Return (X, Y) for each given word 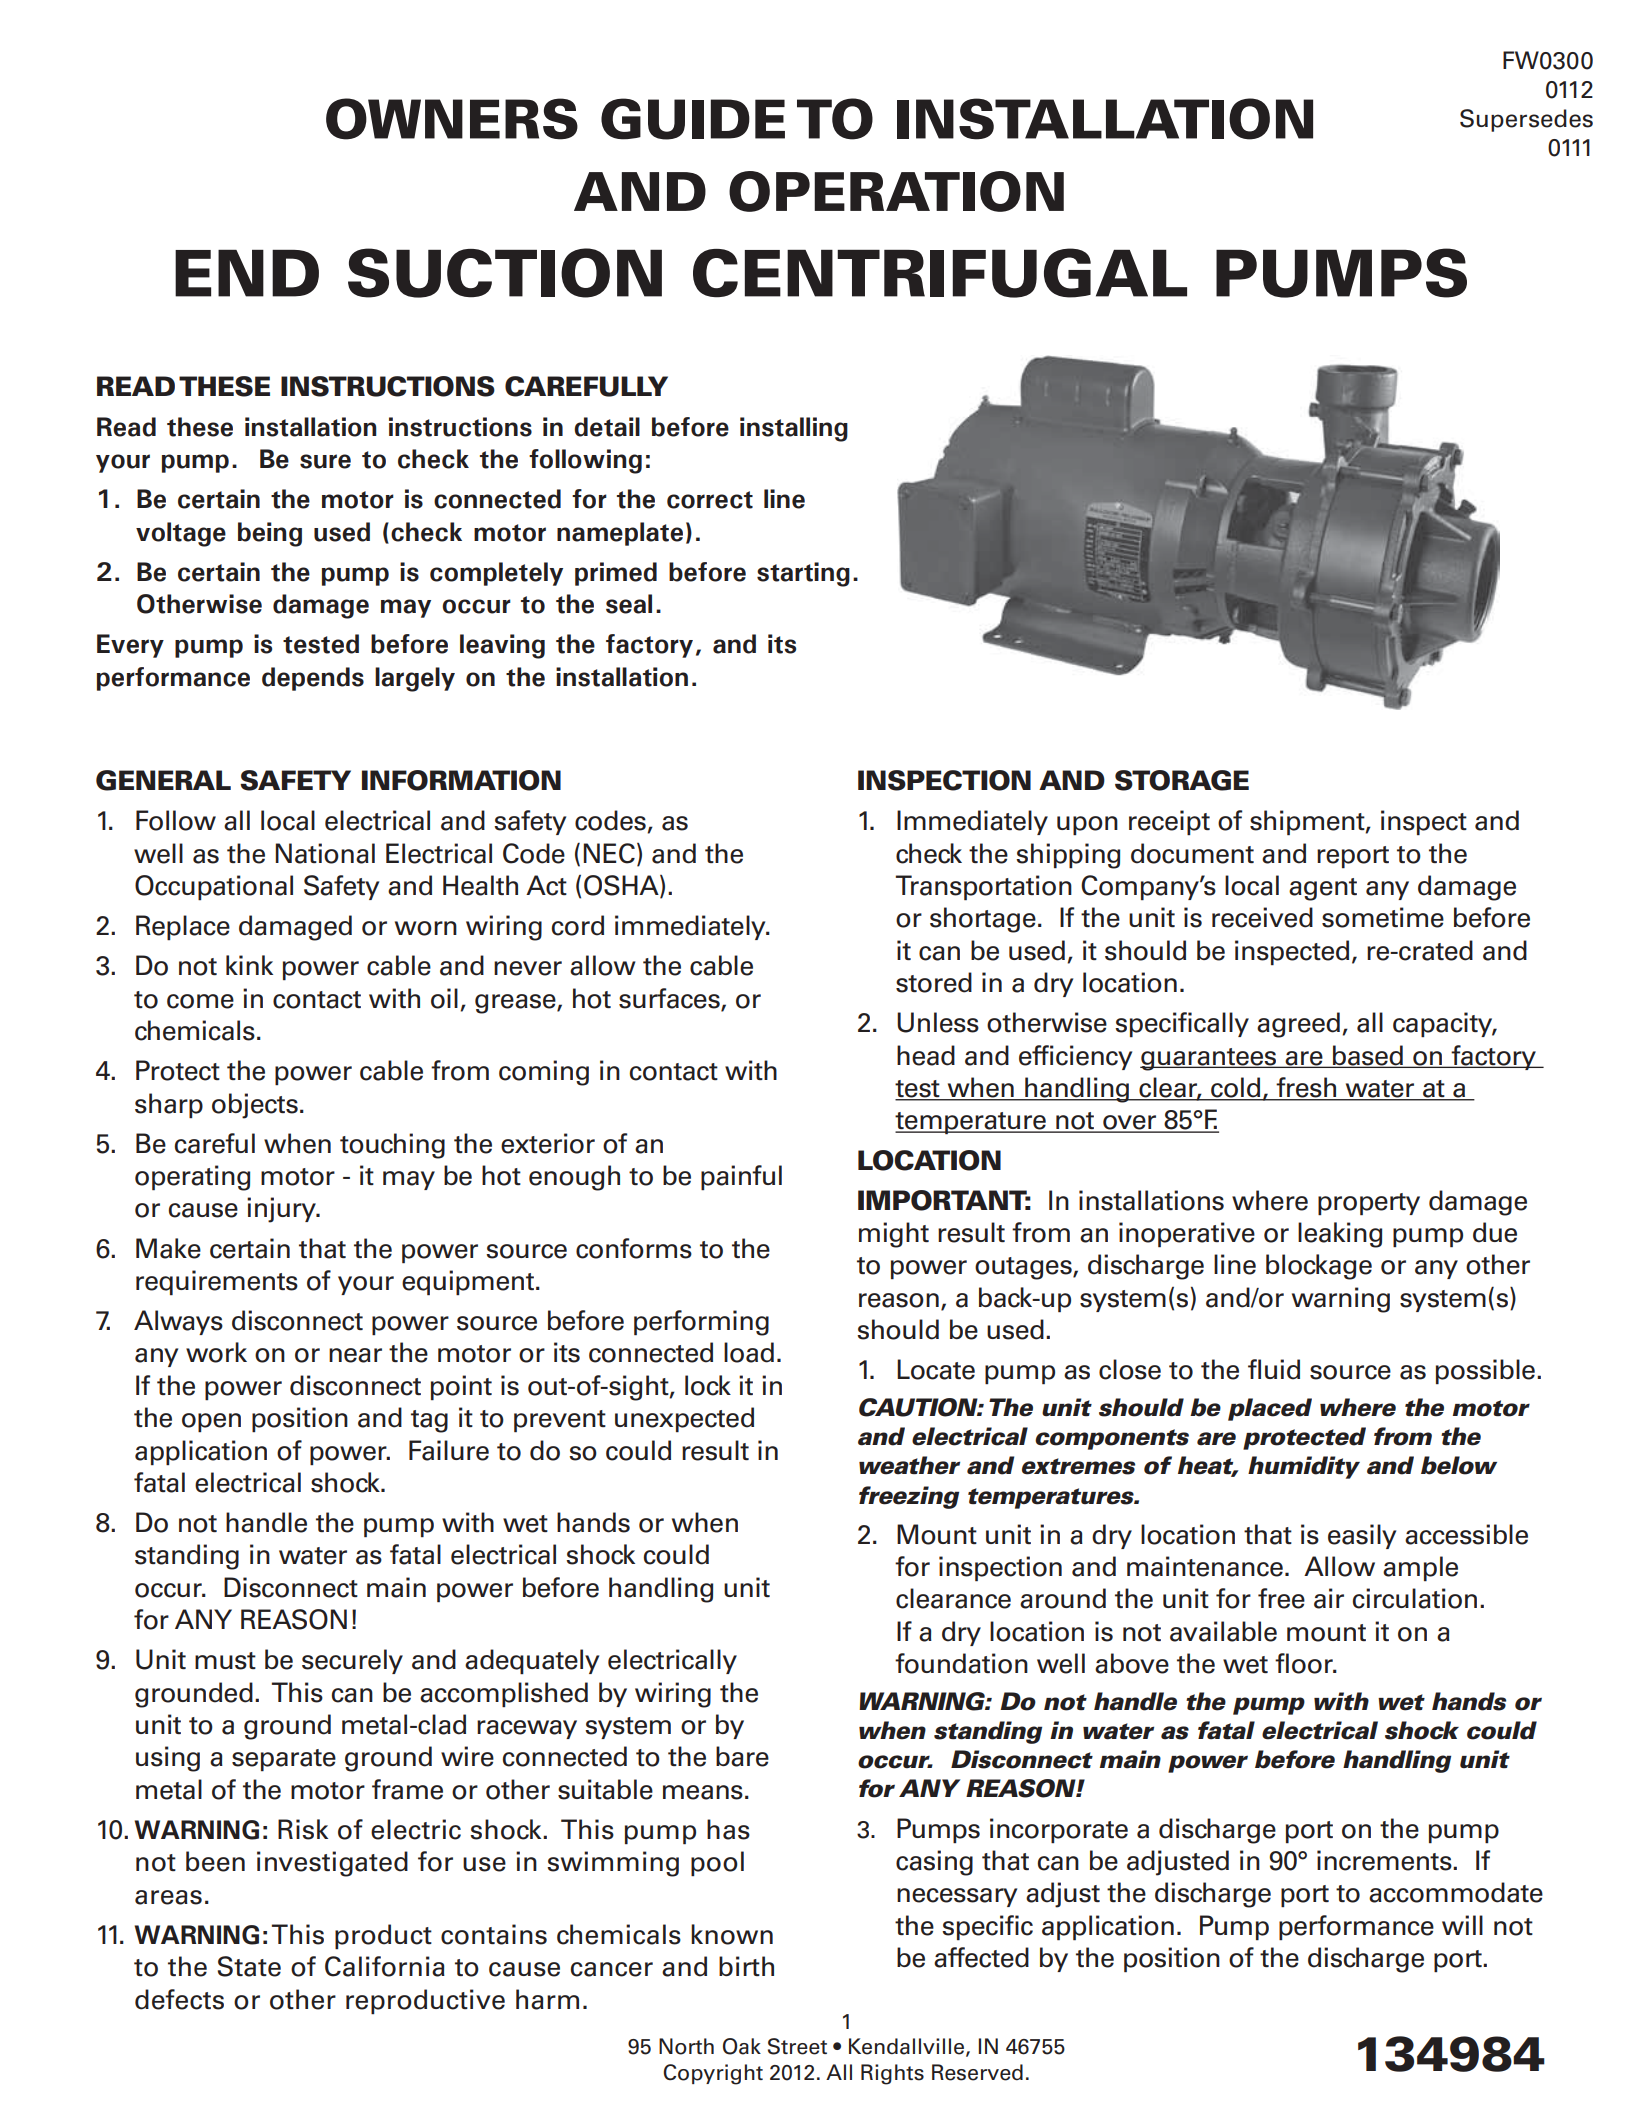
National (325, 853)
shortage (983, 920)
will (1462, 1925)
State (249, 1966)
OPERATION (896, 191)
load (749, 1352)
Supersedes (1526, 120)
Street (797, 2046)
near (355, 1355)
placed (1270, 1409)
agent (1323, 889)
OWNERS (452, 119)
